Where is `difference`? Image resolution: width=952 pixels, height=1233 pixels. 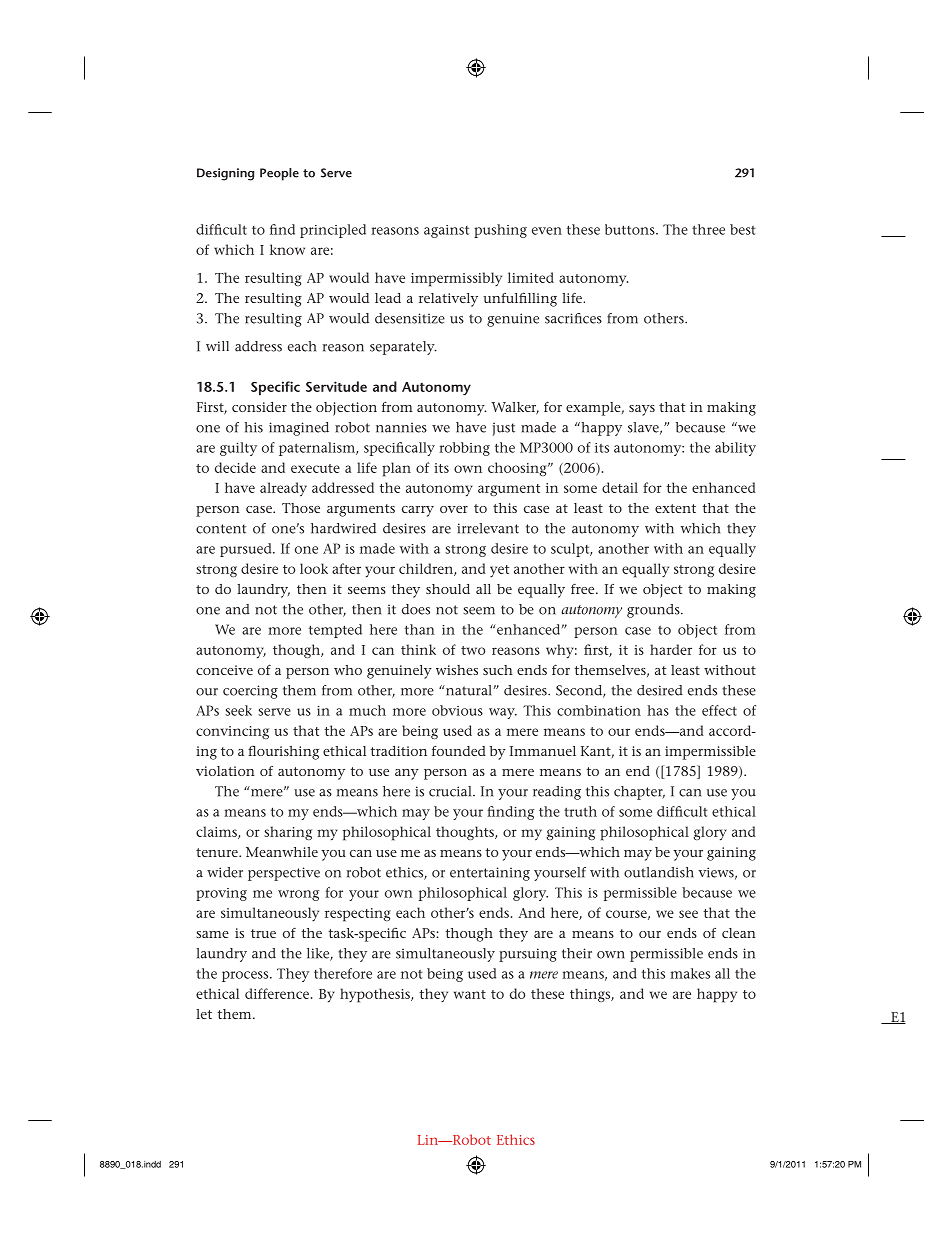
difference is located at coordinates (277, 993).
